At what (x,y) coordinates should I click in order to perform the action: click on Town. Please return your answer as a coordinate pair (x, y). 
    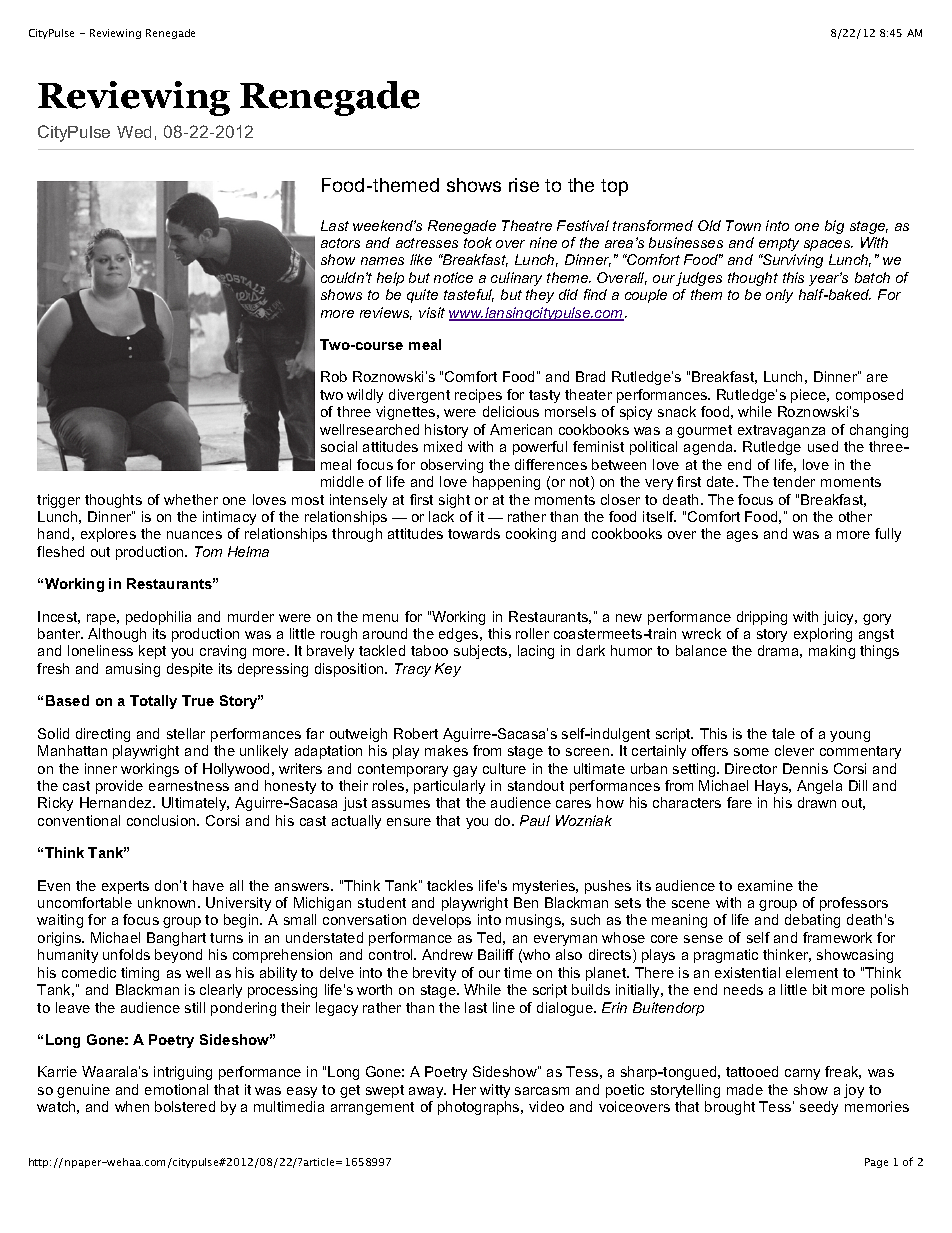
    Looking at the image, I should click on (743, 225).
